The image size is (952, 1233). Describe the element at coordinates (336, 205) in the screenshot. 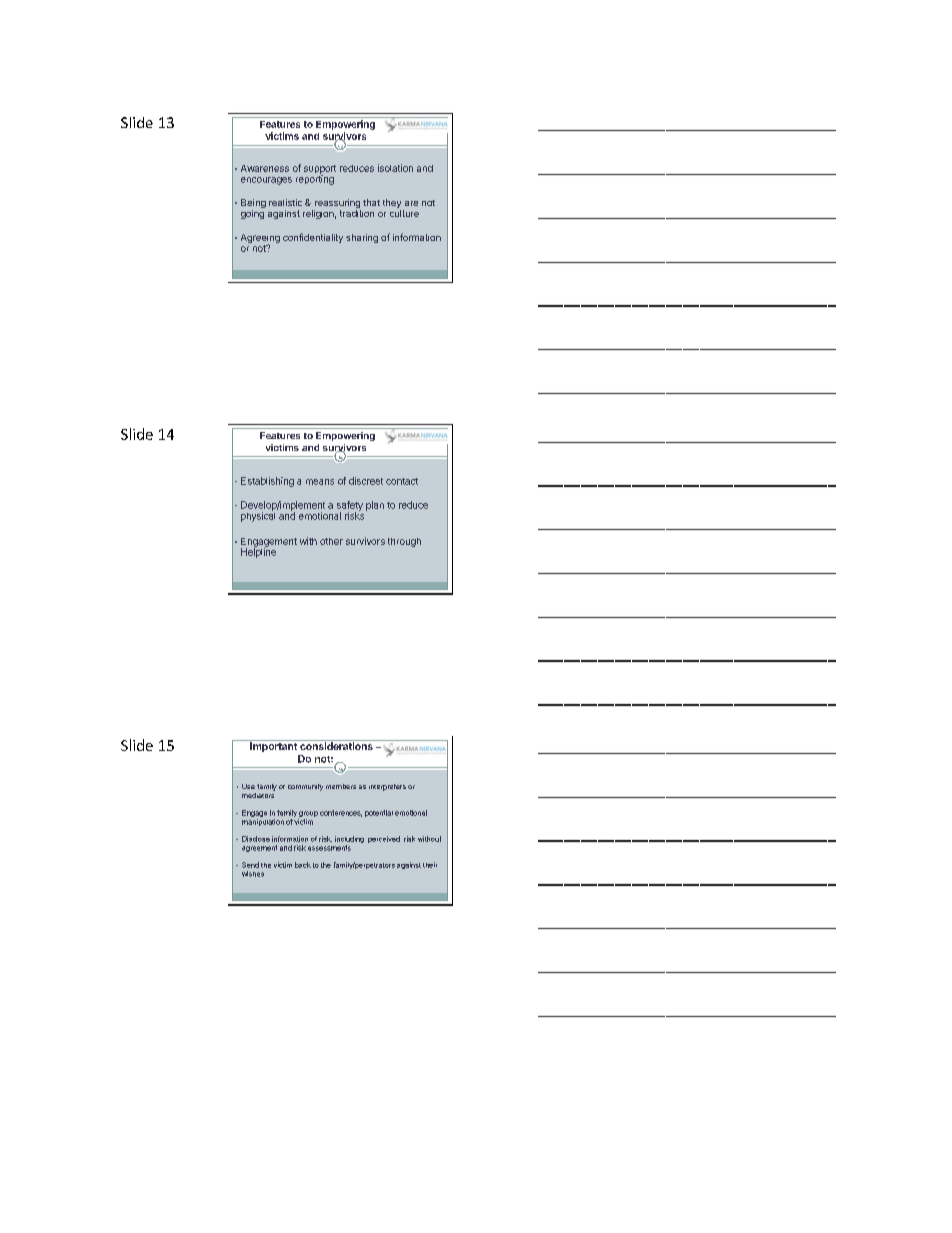

I see `reassuring` at that location.
